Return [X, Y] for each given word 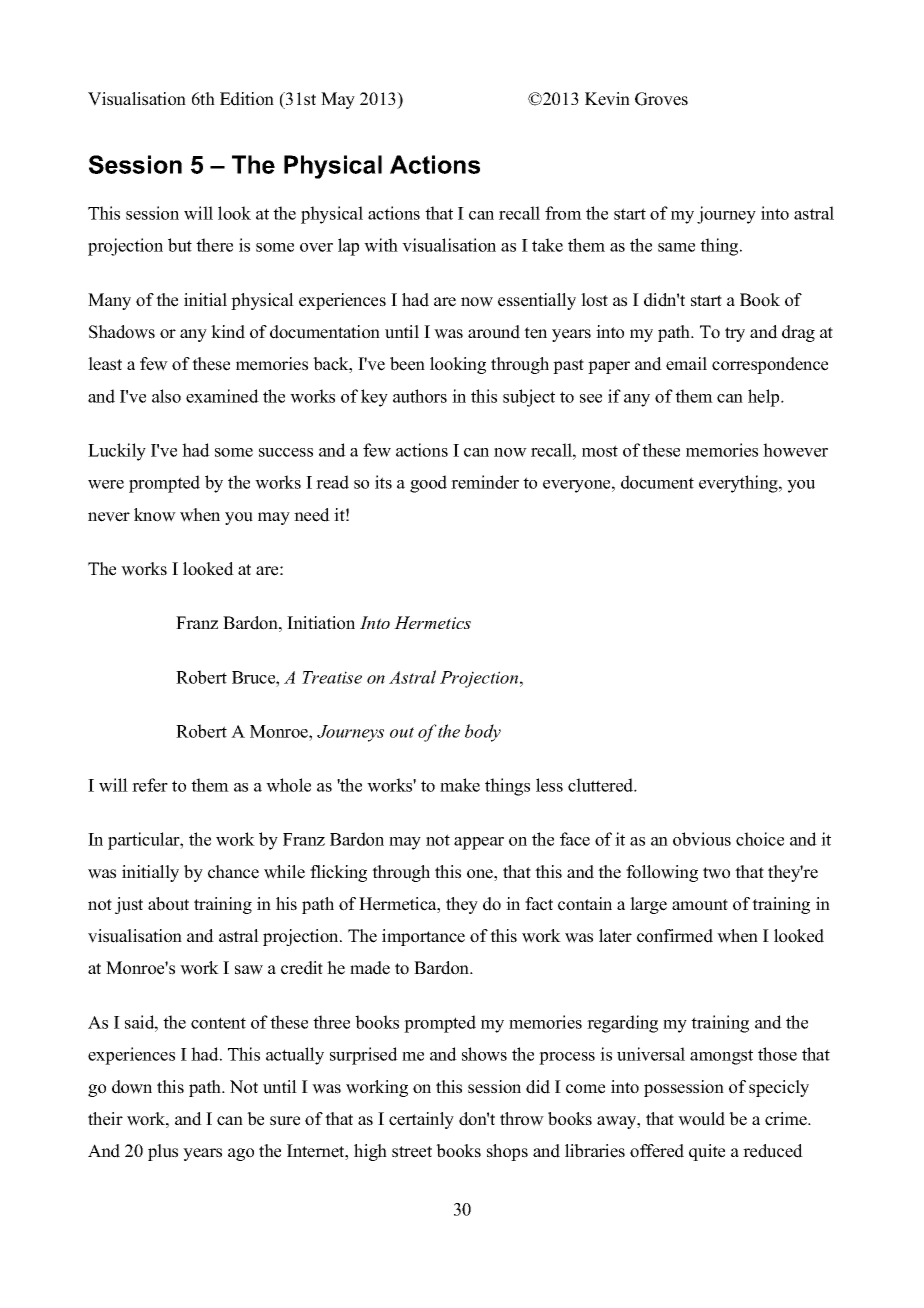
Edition [247, 99]
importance [423, 937]
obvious [702, 839]
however [795, 450]
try [735, 334]
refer [150, 785]
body [483, 733]
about [168, 904]
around [494, 332]
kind [228, 332]
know [155, 515]
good [428, 484]
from [563, 213]
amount [700, 905]
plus [163, 1152]
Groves [661, 99]
